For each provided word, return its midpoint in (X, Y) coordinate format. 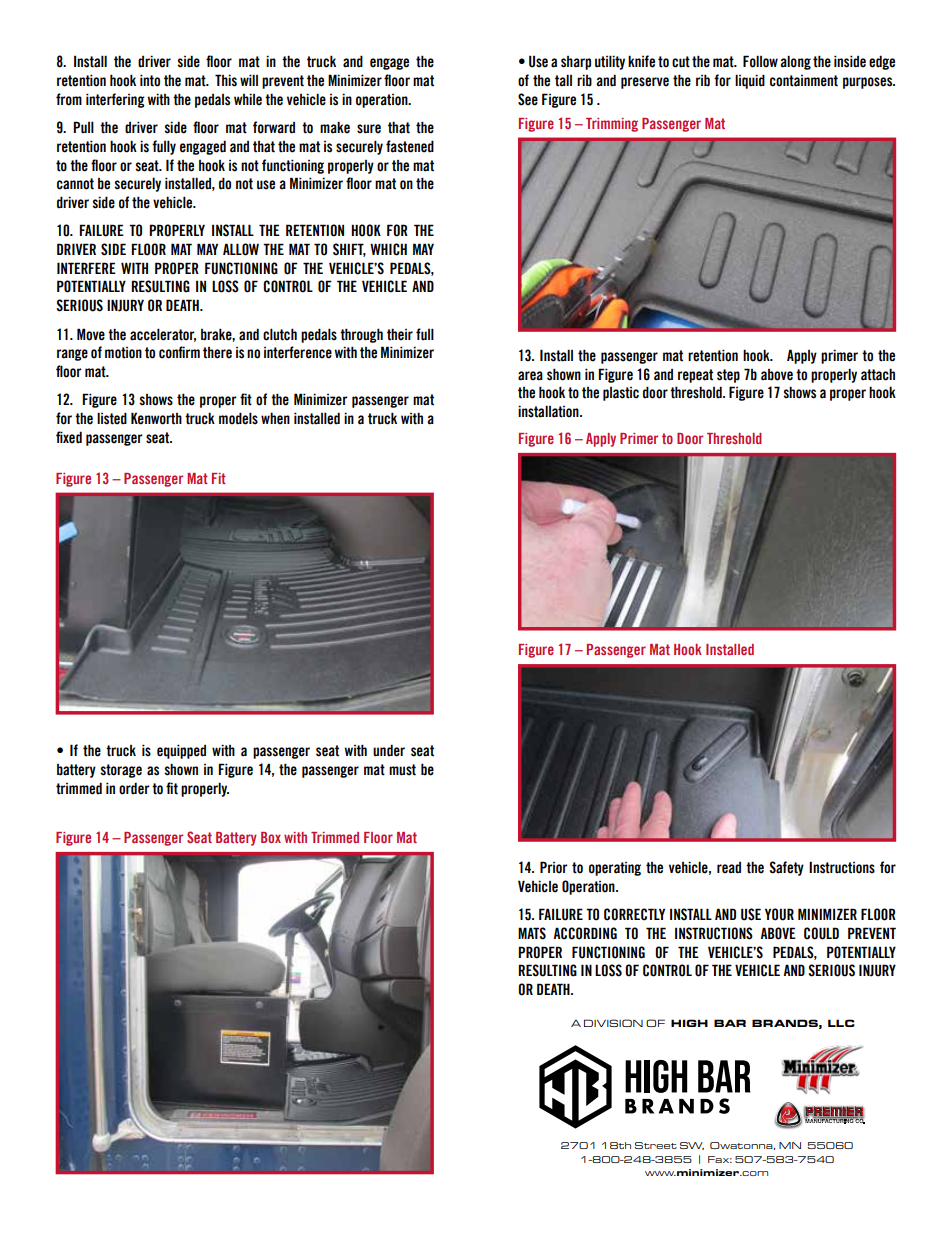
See (528, 99)
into (150, 80)
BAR (730, 1023)
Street (656, 1145)
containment (804, 81)
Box (271, 837)
